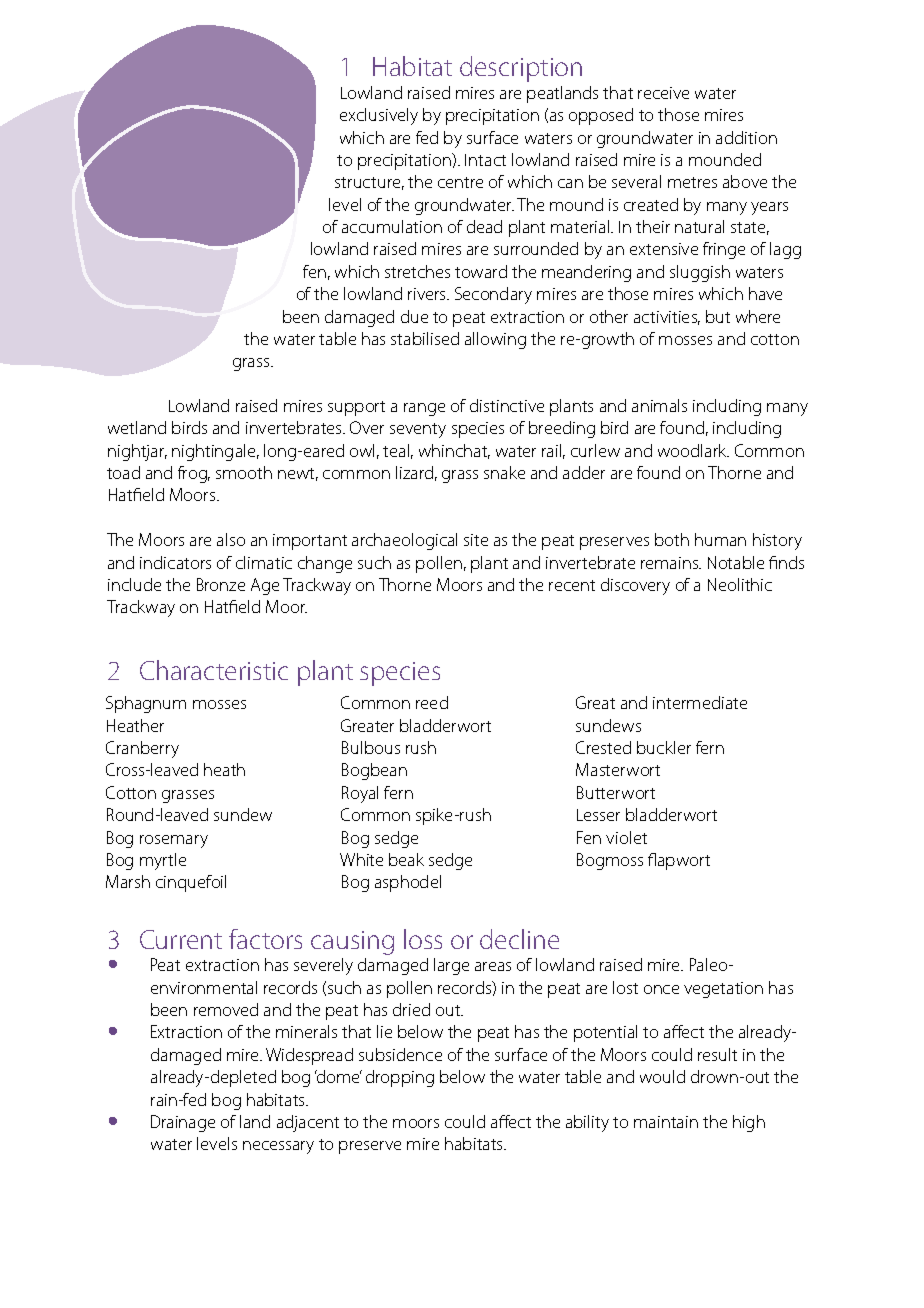 The width and height of the image is (924, 1308). What do you see at coordinates (664, 747) in the image?
I see `buckler` at bounding box center [664, 747].
